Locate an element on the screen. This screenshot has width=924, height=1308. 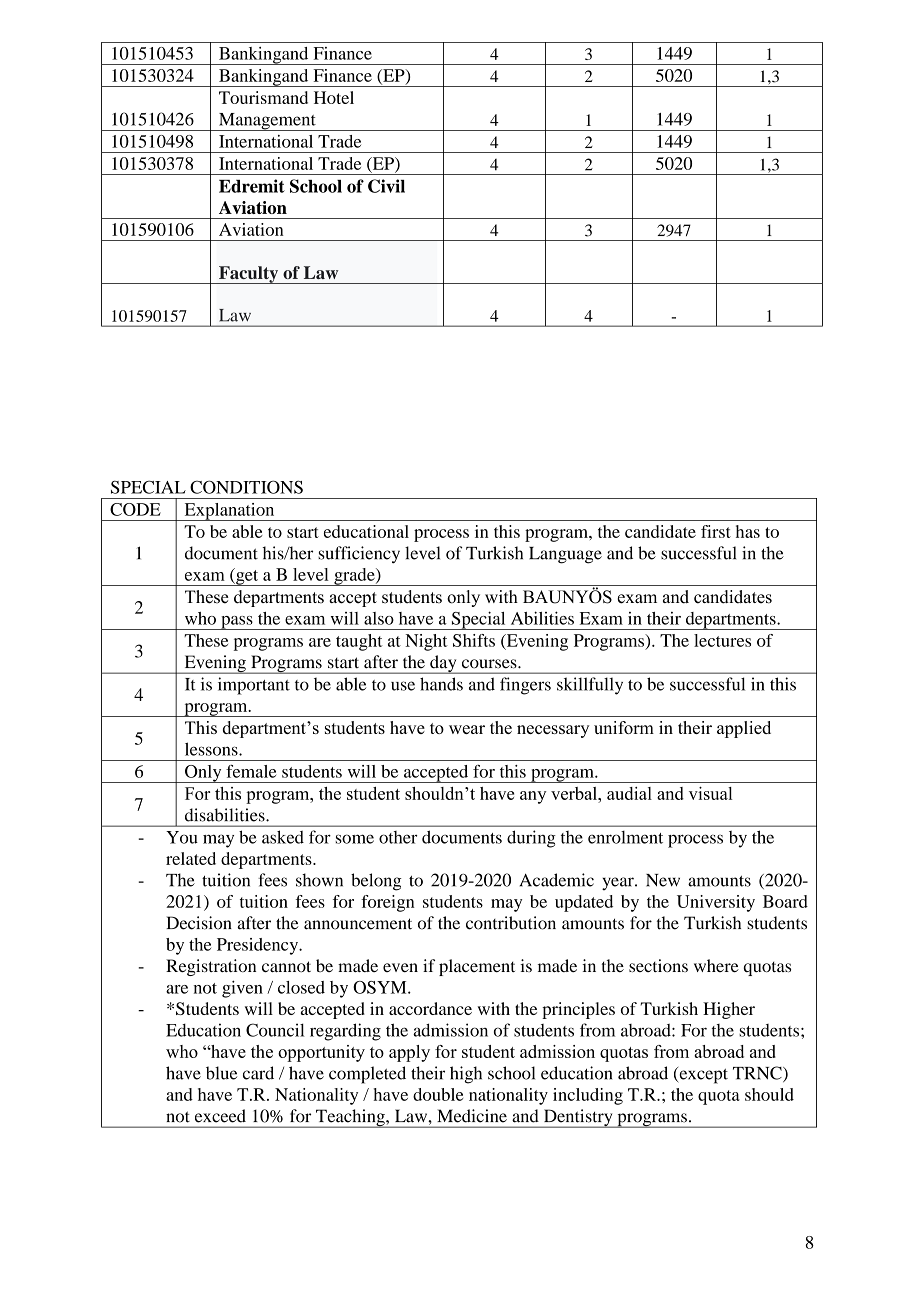
Management is located at coordinates (267, 122).
